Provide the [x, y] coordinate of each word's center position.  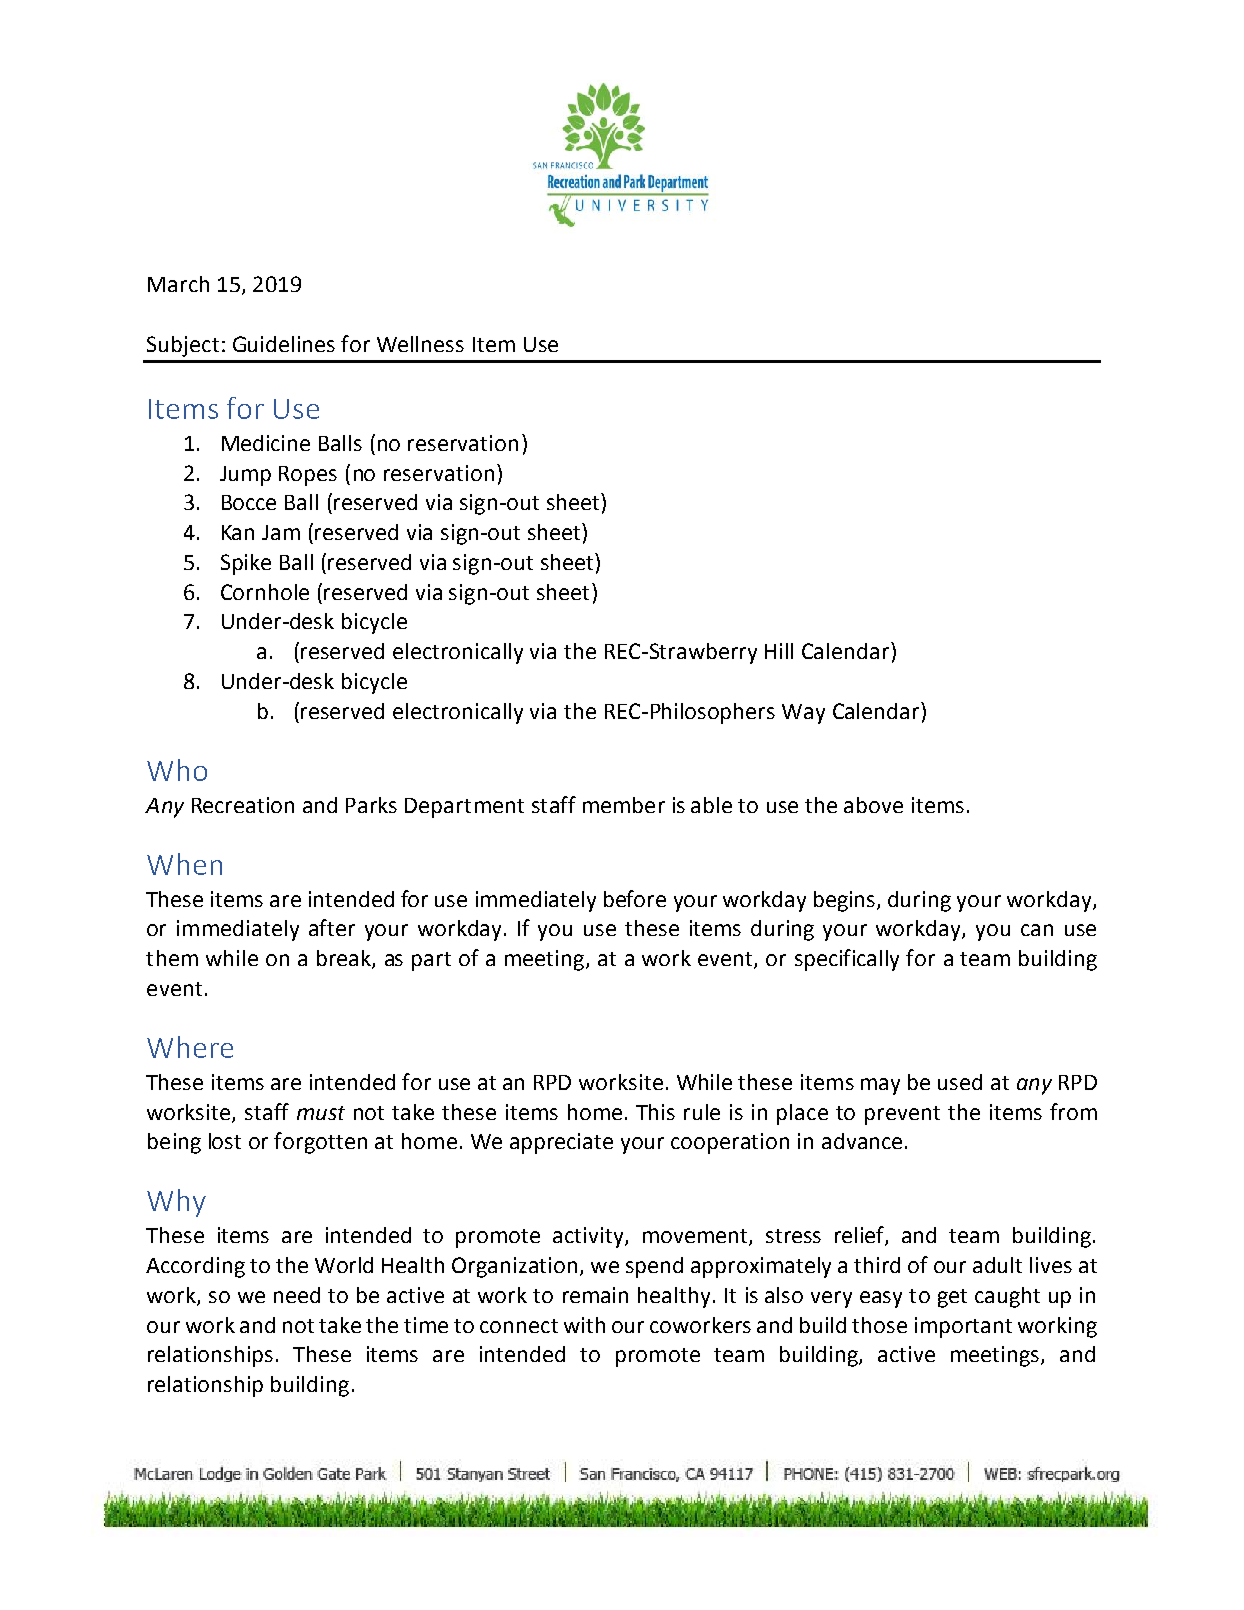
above [873, 805]
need [297, 1295]
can [1037, 930]
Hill [779, 651]
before [635, 898]
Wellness [420, 344]
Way [803, 714]
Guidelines [284, 344]
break [345, 959]
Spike [246, 564]
